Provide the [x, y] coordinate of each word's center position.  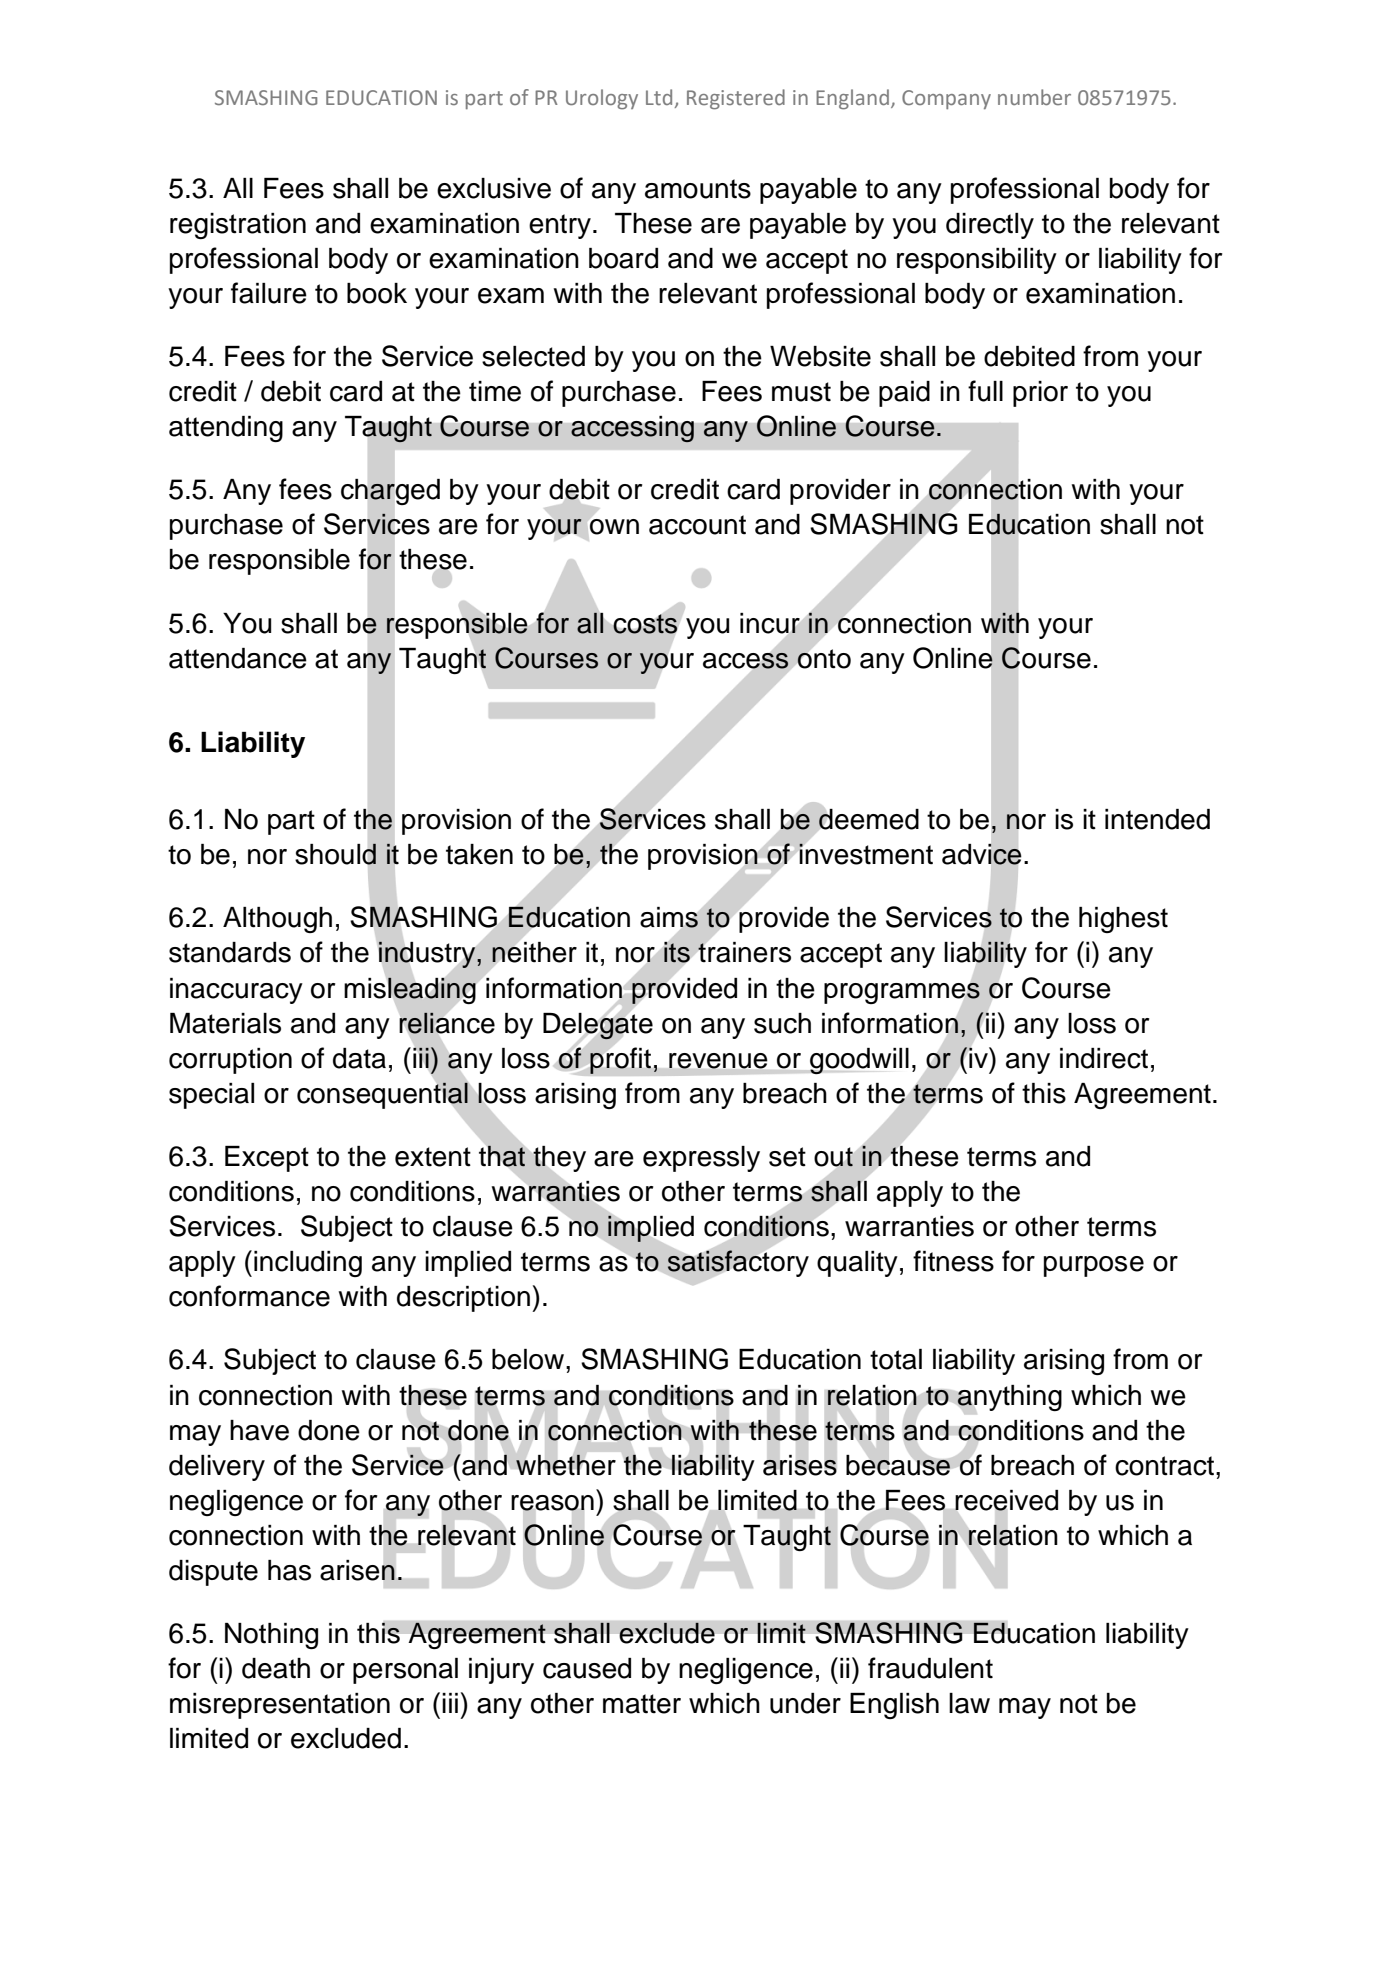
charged [390, 492]
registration [238, 226]
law [969, 1703]
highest [1123, 920]
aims [669, 917]
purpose [1094, 1266]
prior [1040, 394]
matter [642, 1704]
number [1034, 97]
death [276, 1668]
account [697, 525]
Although [277, 920]
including [308, 1264]
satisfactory [738, 1263]
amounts [698, 189]
